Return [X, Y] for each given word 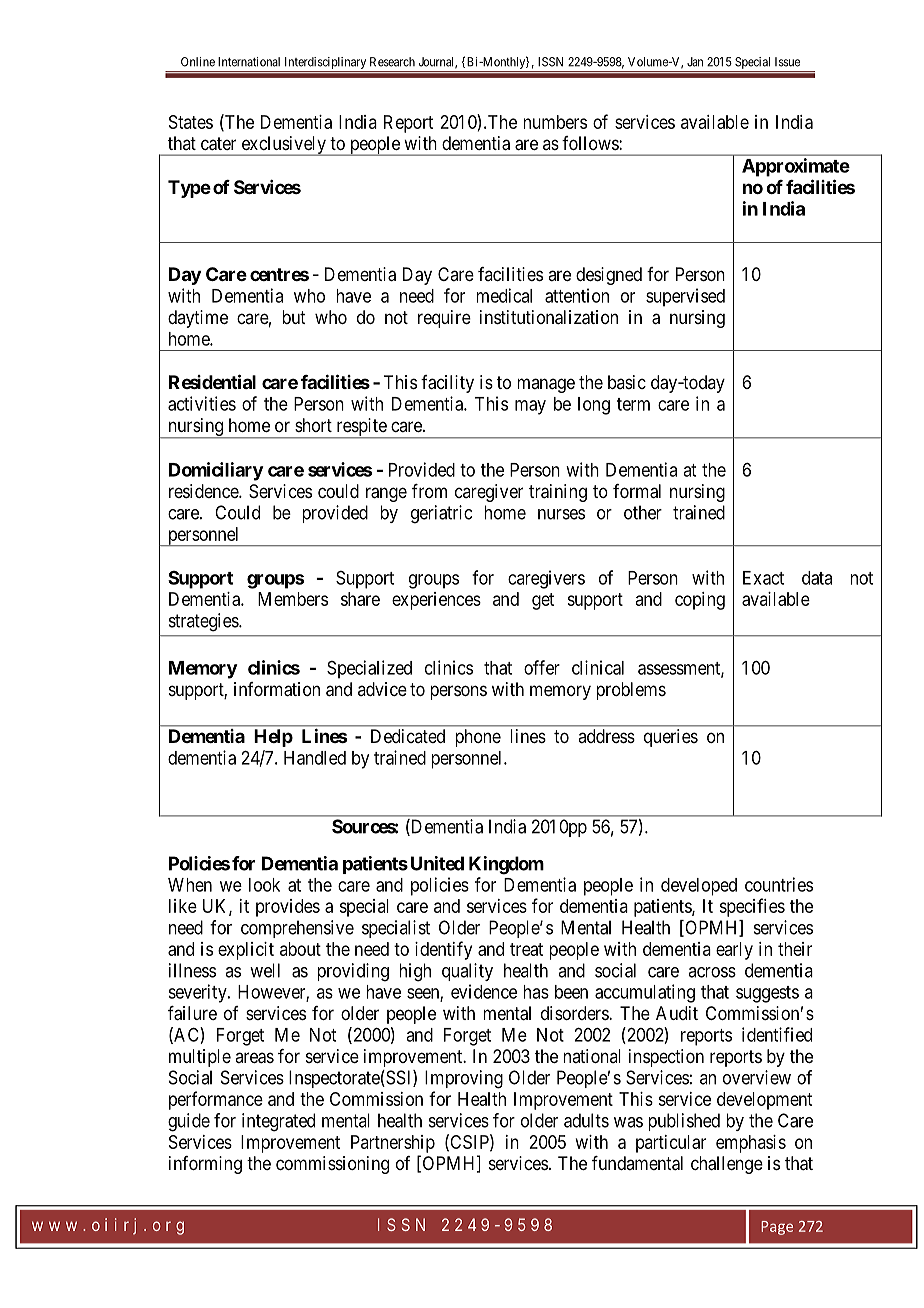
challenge [727, 1165]
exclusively [283, 146]
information [277, 689]
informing [205, 1165]
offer [542, 667]
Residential [212, 381]
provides [288, 908]
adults [586, 1120]
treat [526, 949]
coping [700, 601]
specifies [752, 907]
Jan [695, 62]
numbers [555, 122]
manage [546, 385]
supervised [685, 297]
